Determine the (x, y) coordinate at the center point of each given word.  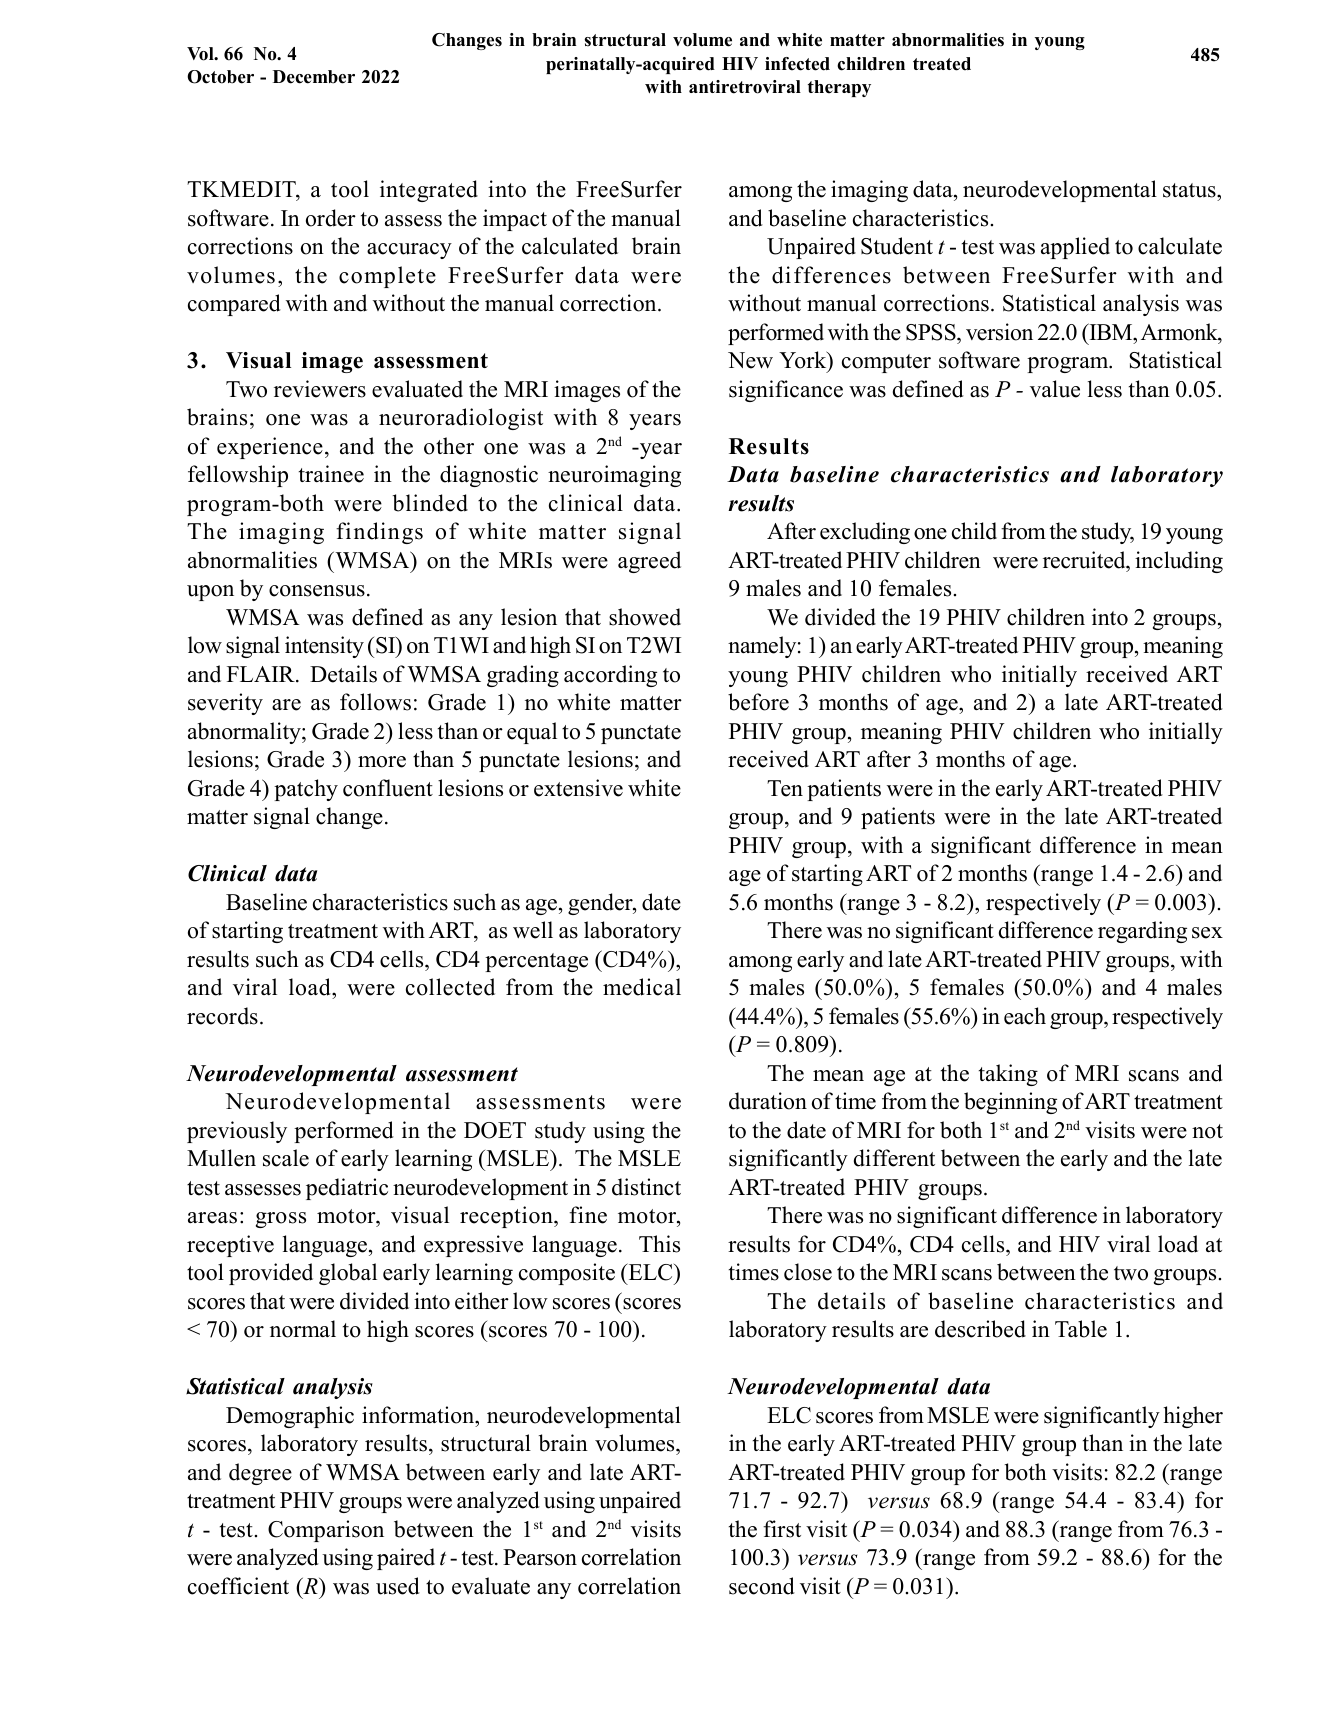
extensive (578, 788)
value (1055, 389)
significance (786, 391)
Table (1081, 1329)
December (314, 77)
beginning (1010, 1103)
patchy (306, 790)
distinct (646, 1187)
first (782, 1529)
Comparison (326, 1531)
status (1190, 192)
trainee (331, 474)
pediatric (347, 1189)
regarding (1142, 932)
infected (797, 64)
